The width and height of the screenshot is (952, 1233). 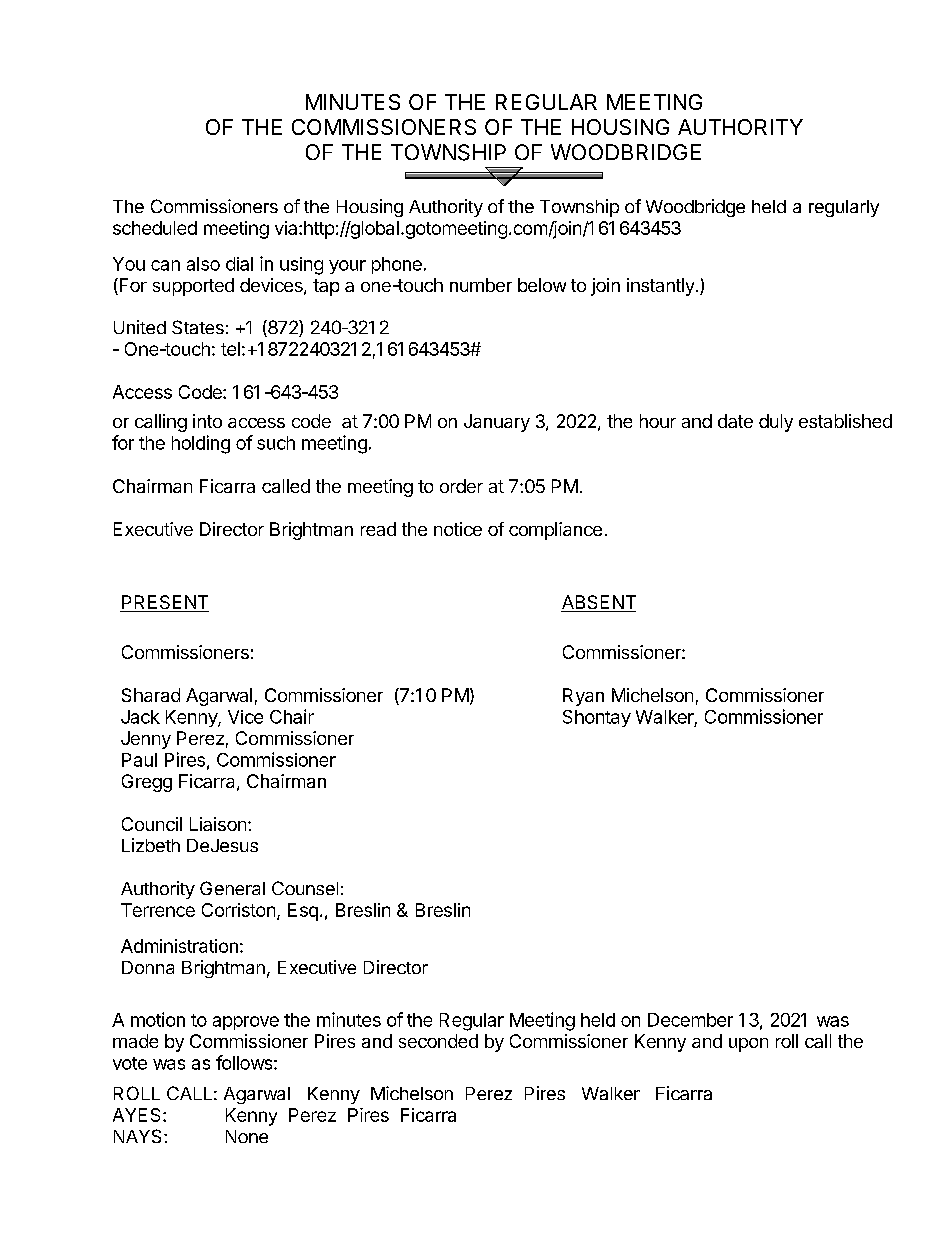 What do you see at coordinates (438, 1041) in the screenshot?
I see `seconded` at bounding box center [438, 1041].
